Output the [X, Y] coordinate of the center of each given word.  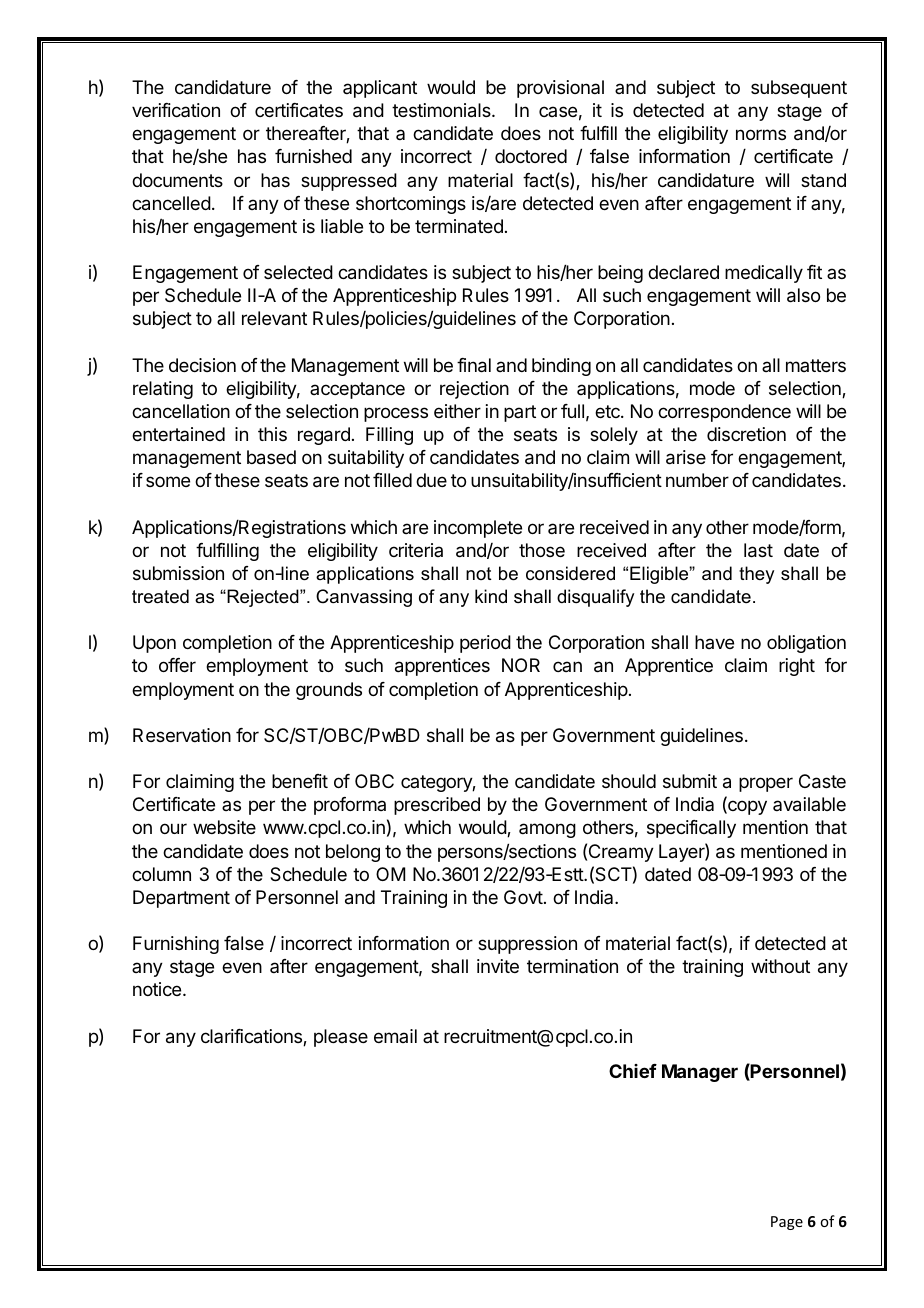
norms [761, 134]
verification [176, 110]
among [547, 830]
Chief [633, 1071]
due [431, 480]
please [341, 1038]
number [697, 480]
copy [746, 807]
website [224, 827]
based [271, 457]
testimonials [442, 110]
